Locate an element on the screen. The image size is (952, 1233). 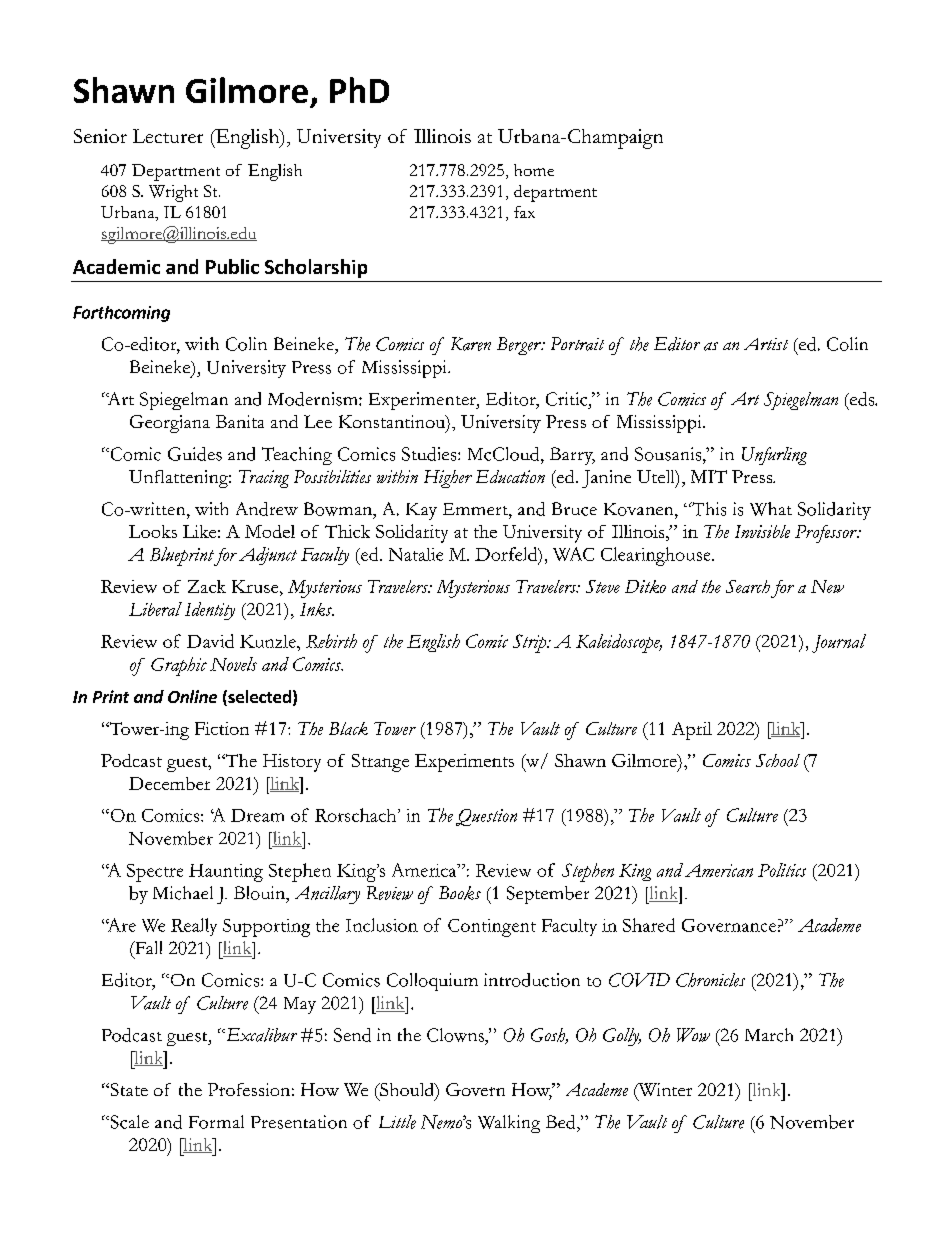
Search is located at coordinates (748, 586).
